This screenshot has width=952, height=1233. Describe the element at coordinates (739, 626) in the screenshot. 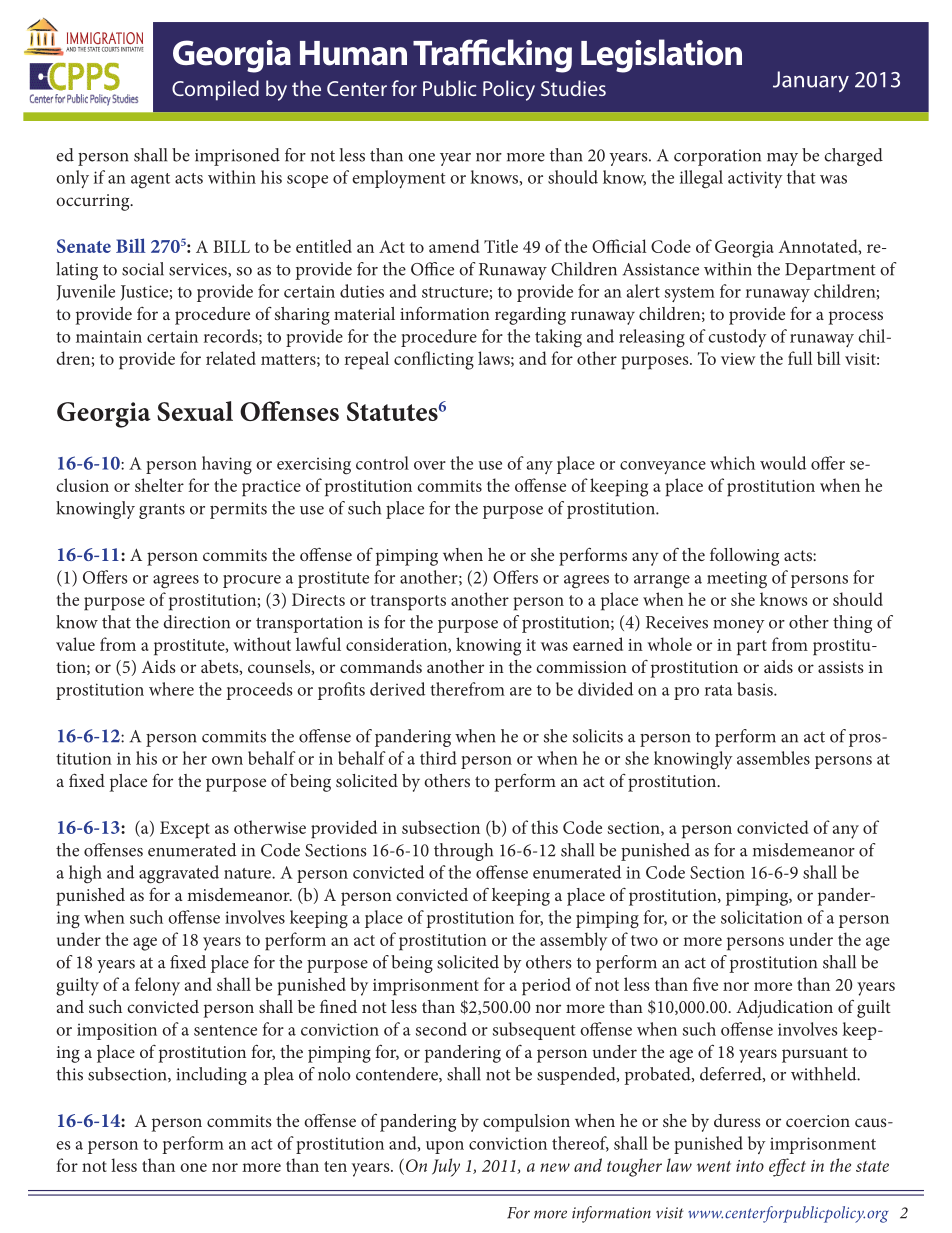

I see `money` at that location.
